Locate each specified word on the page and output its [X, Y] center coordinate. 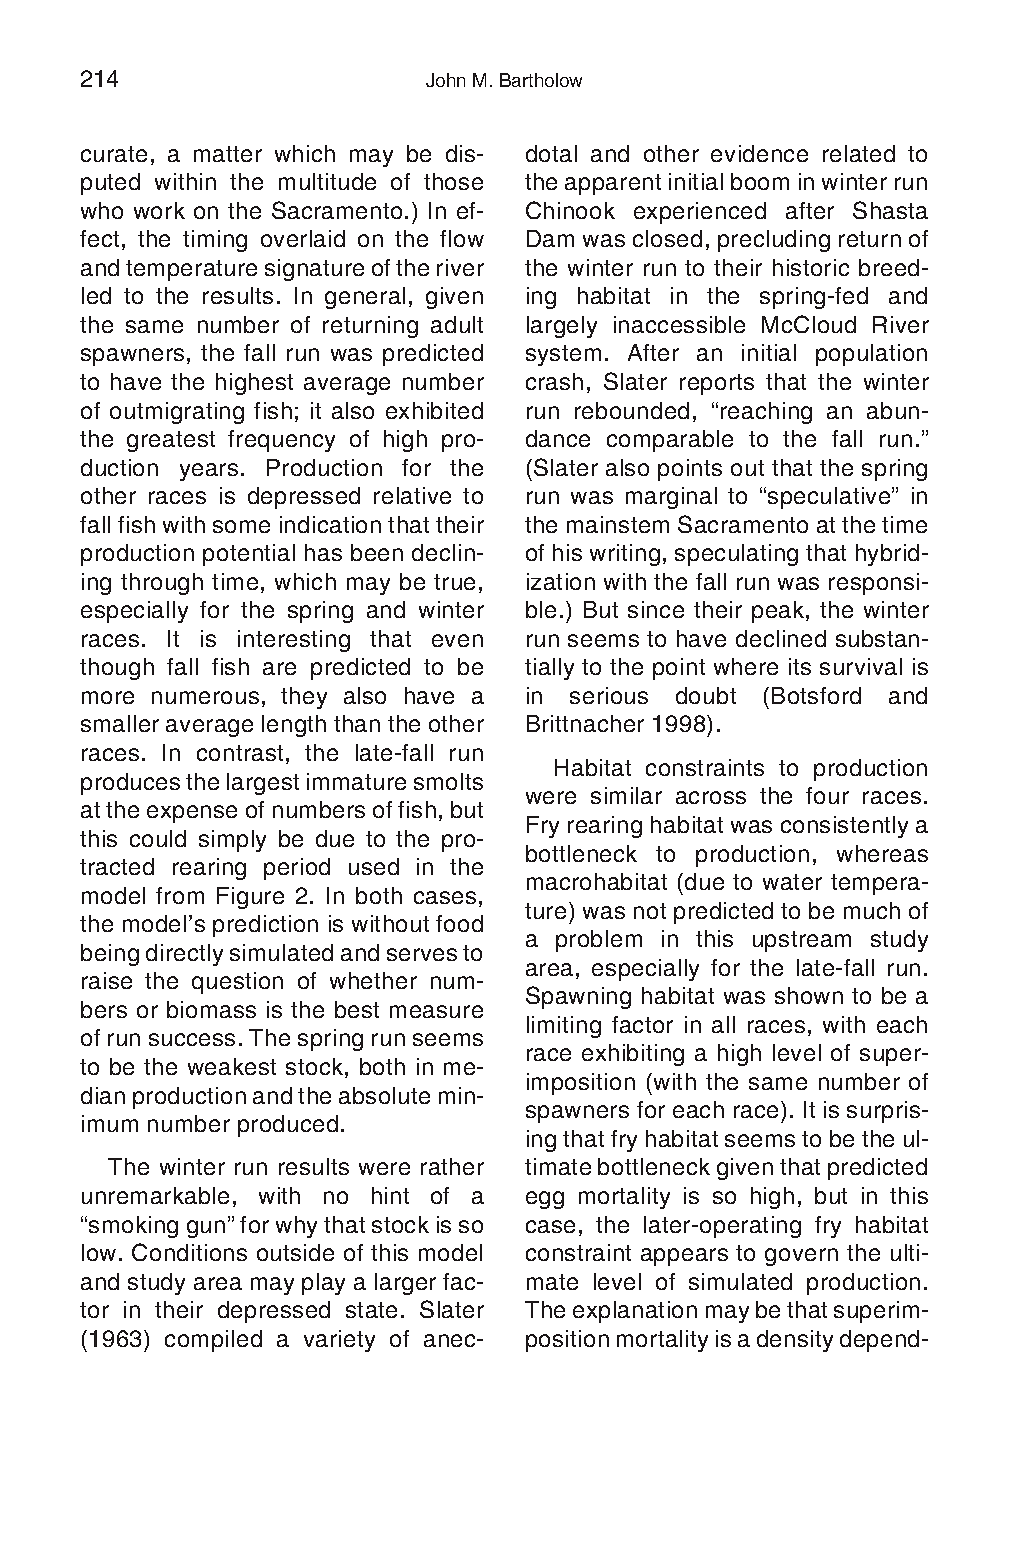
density [795, 1341]
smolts [448, 781]
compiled [213, 1341]
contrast [240, 753]
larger [405, 1284]
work [159, 210]
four [827, 795]
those [453, 181]
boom [760, 181]
